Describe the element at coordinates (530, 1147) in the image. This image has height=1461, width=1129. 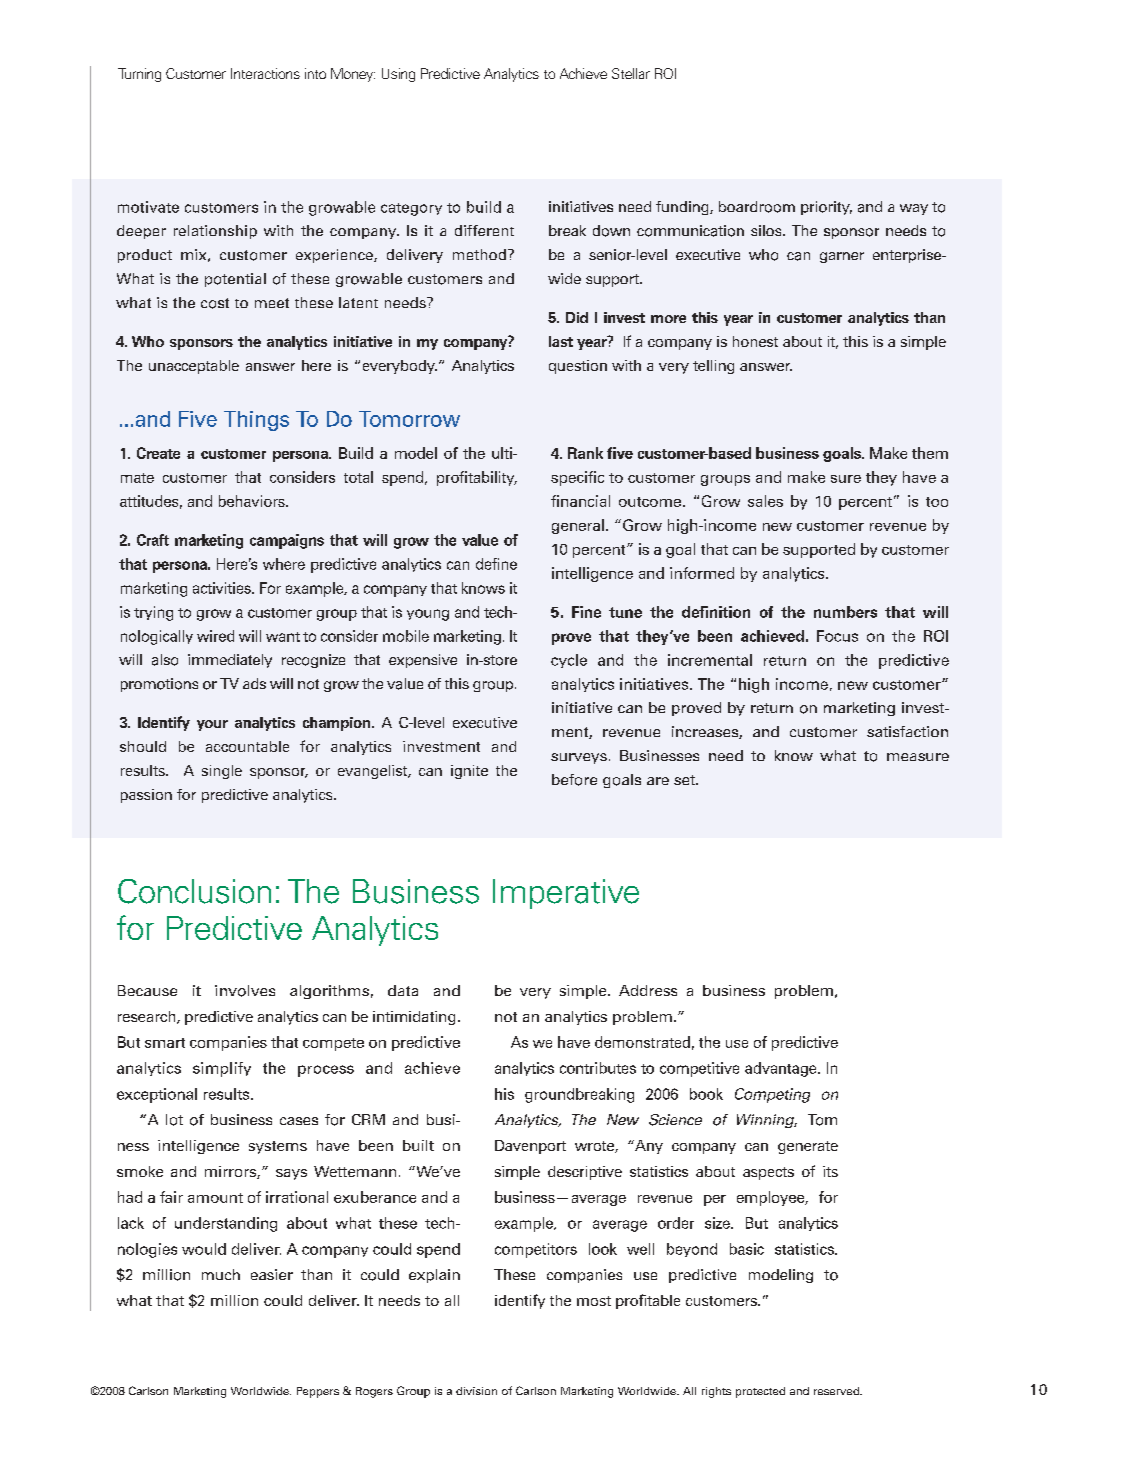
I see `Davenport` at that location.
